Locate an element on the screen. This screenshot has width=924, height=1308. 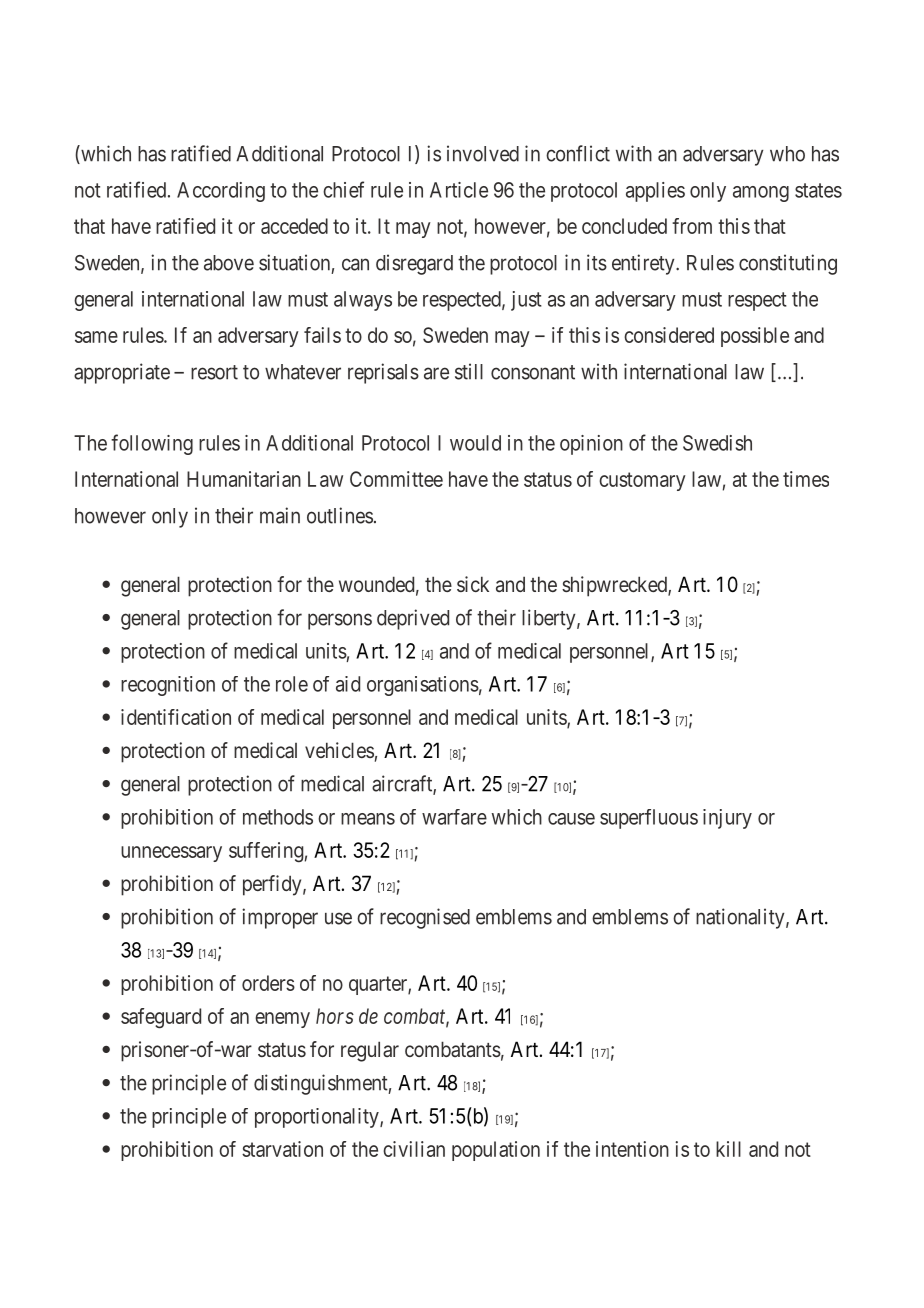
improper is located at coordinates (280, 918).
